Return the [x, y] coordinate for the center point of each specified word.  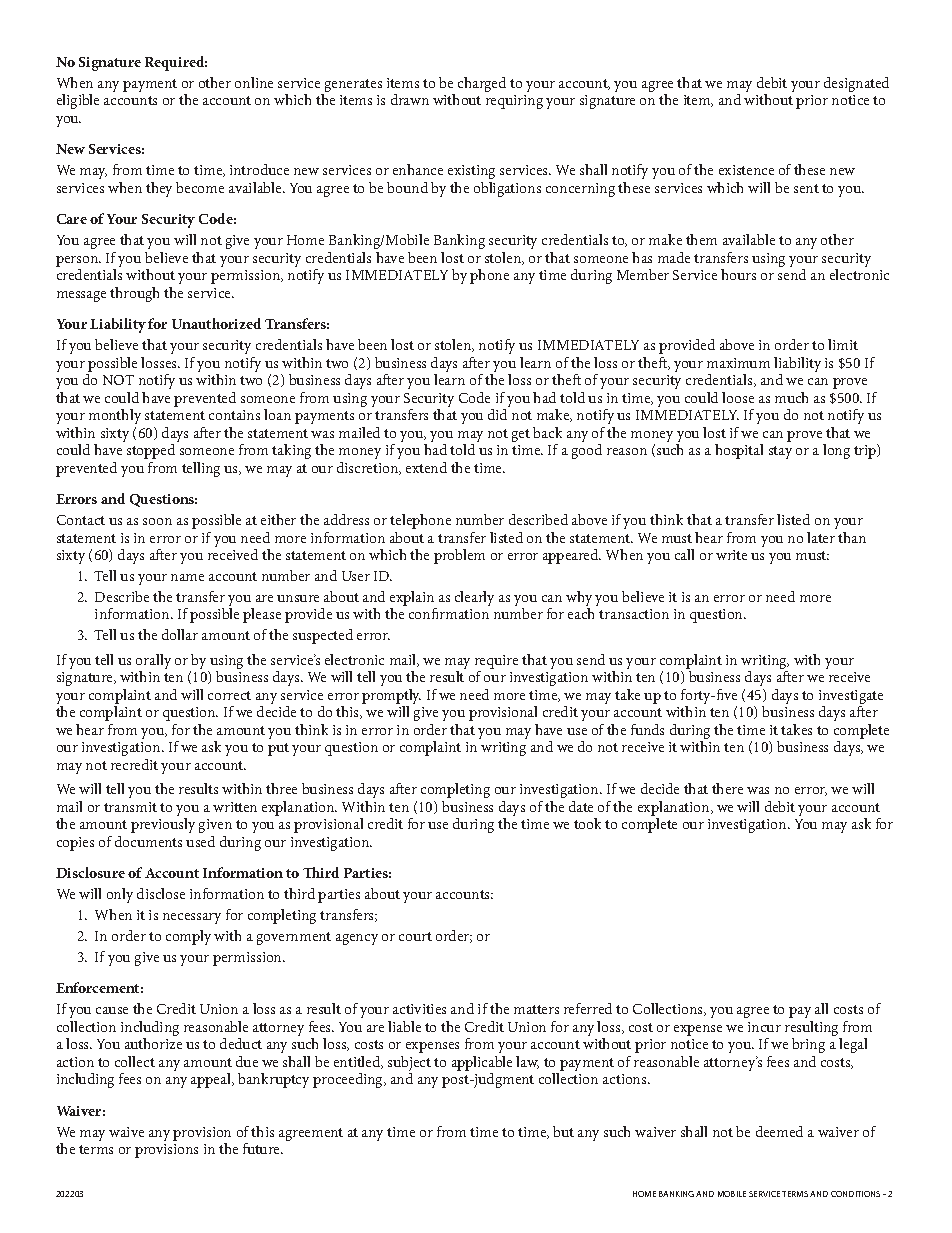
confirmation [449, 613]
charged [482, 84]
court [415, 936]
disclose [161, 893]
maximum [738, 363]
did [497, 414]
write [731, 555]
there [727, 788]
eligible [78, 101]
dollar [180, 634]
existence [746, 170]
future [262, 1148]
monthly [115, 416]
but [563, 1131]
